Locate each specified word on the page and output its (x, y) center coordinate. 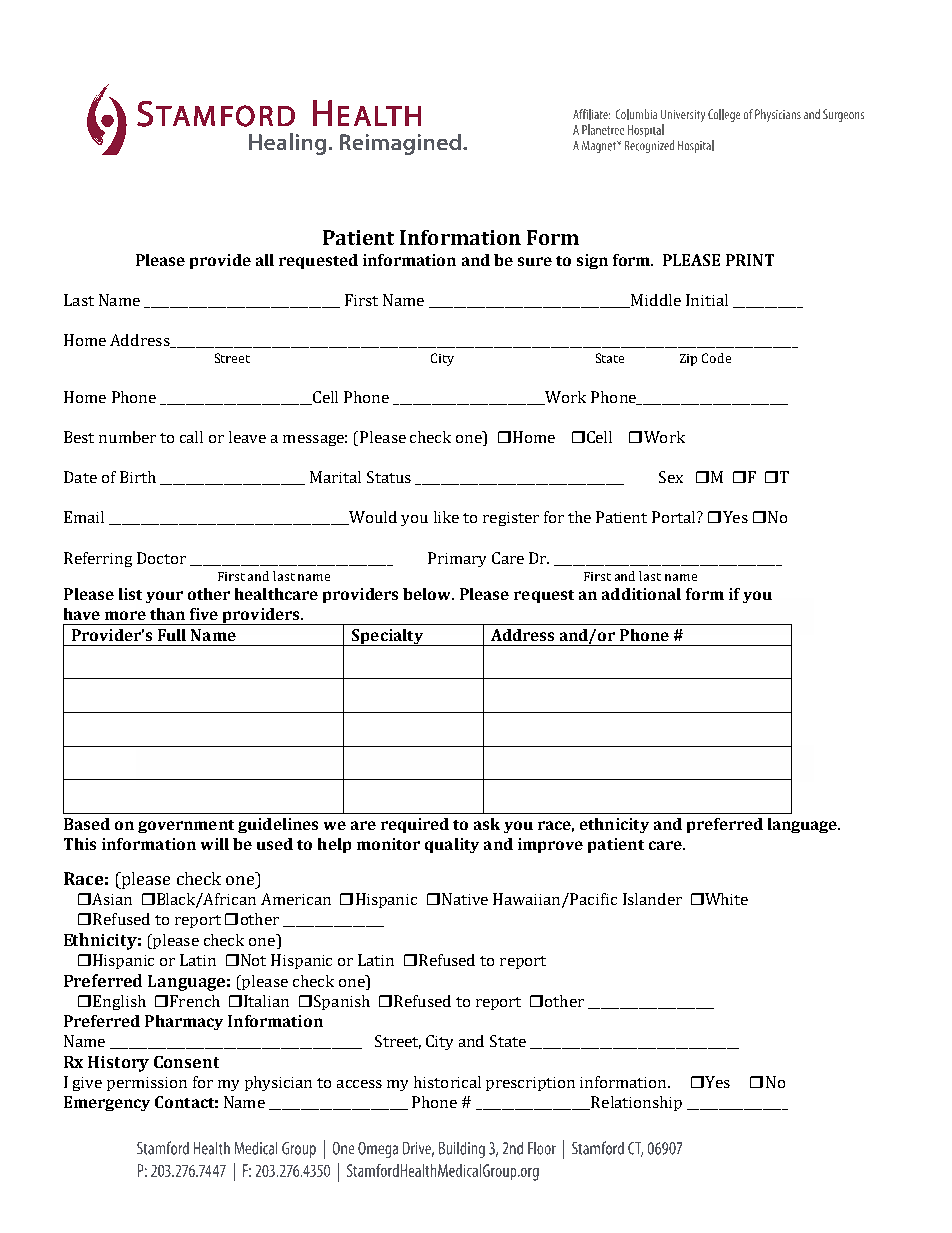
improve (550, 845)
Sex (671, 477)
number (127, 437)
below (428, 594)
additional (641, 594)
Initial (707, 300)
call (191, 437)
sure (535, 261)
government (186, 826)
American (296, 899)
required (415, 825)
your (164, 597)
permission (147, 1084)
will (215, 844)
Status (389, 477)
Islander (652, 899)
